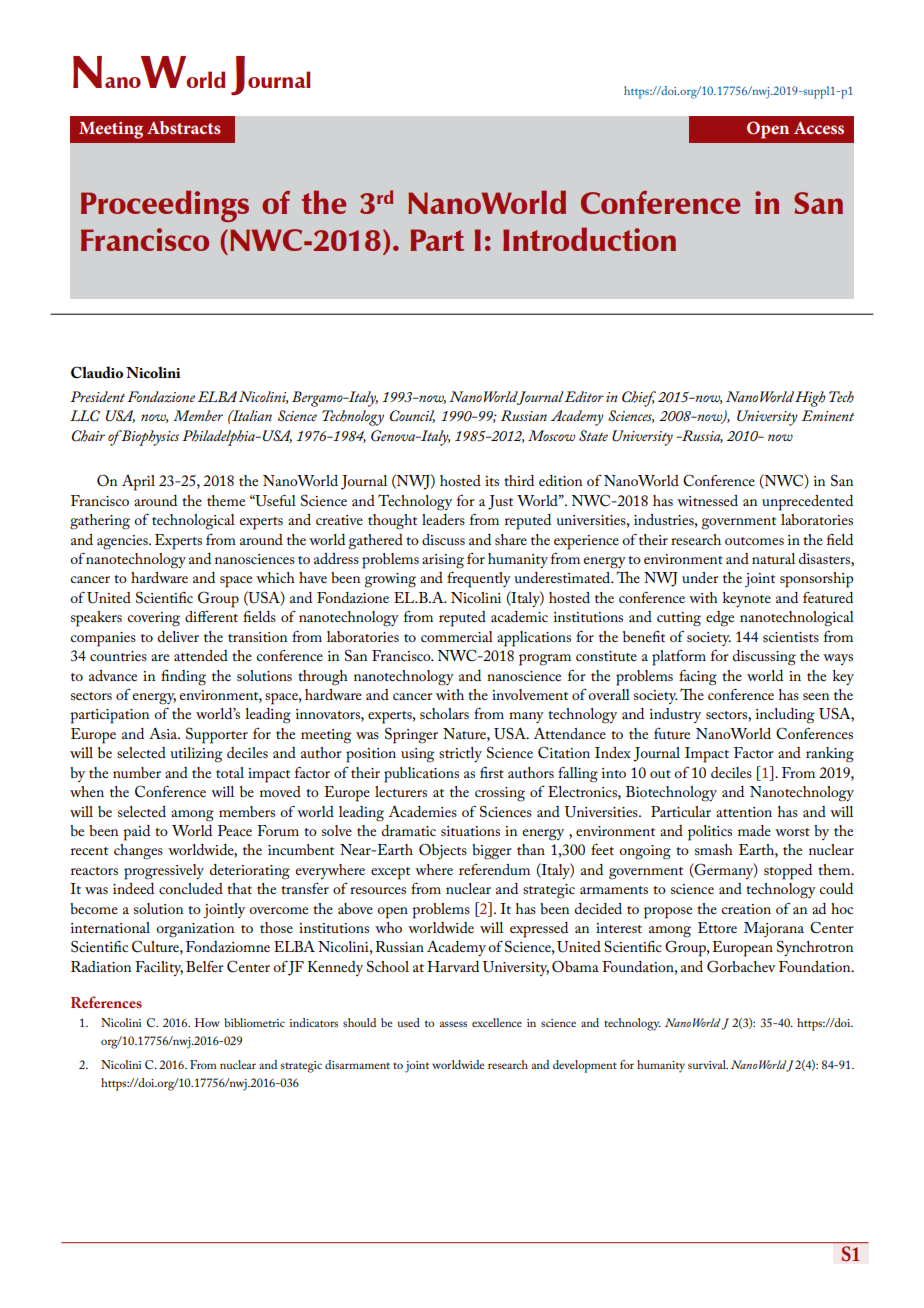  Describe the element at coordinates (747, 599) in the screenshot. I see `keynote` at that location.
